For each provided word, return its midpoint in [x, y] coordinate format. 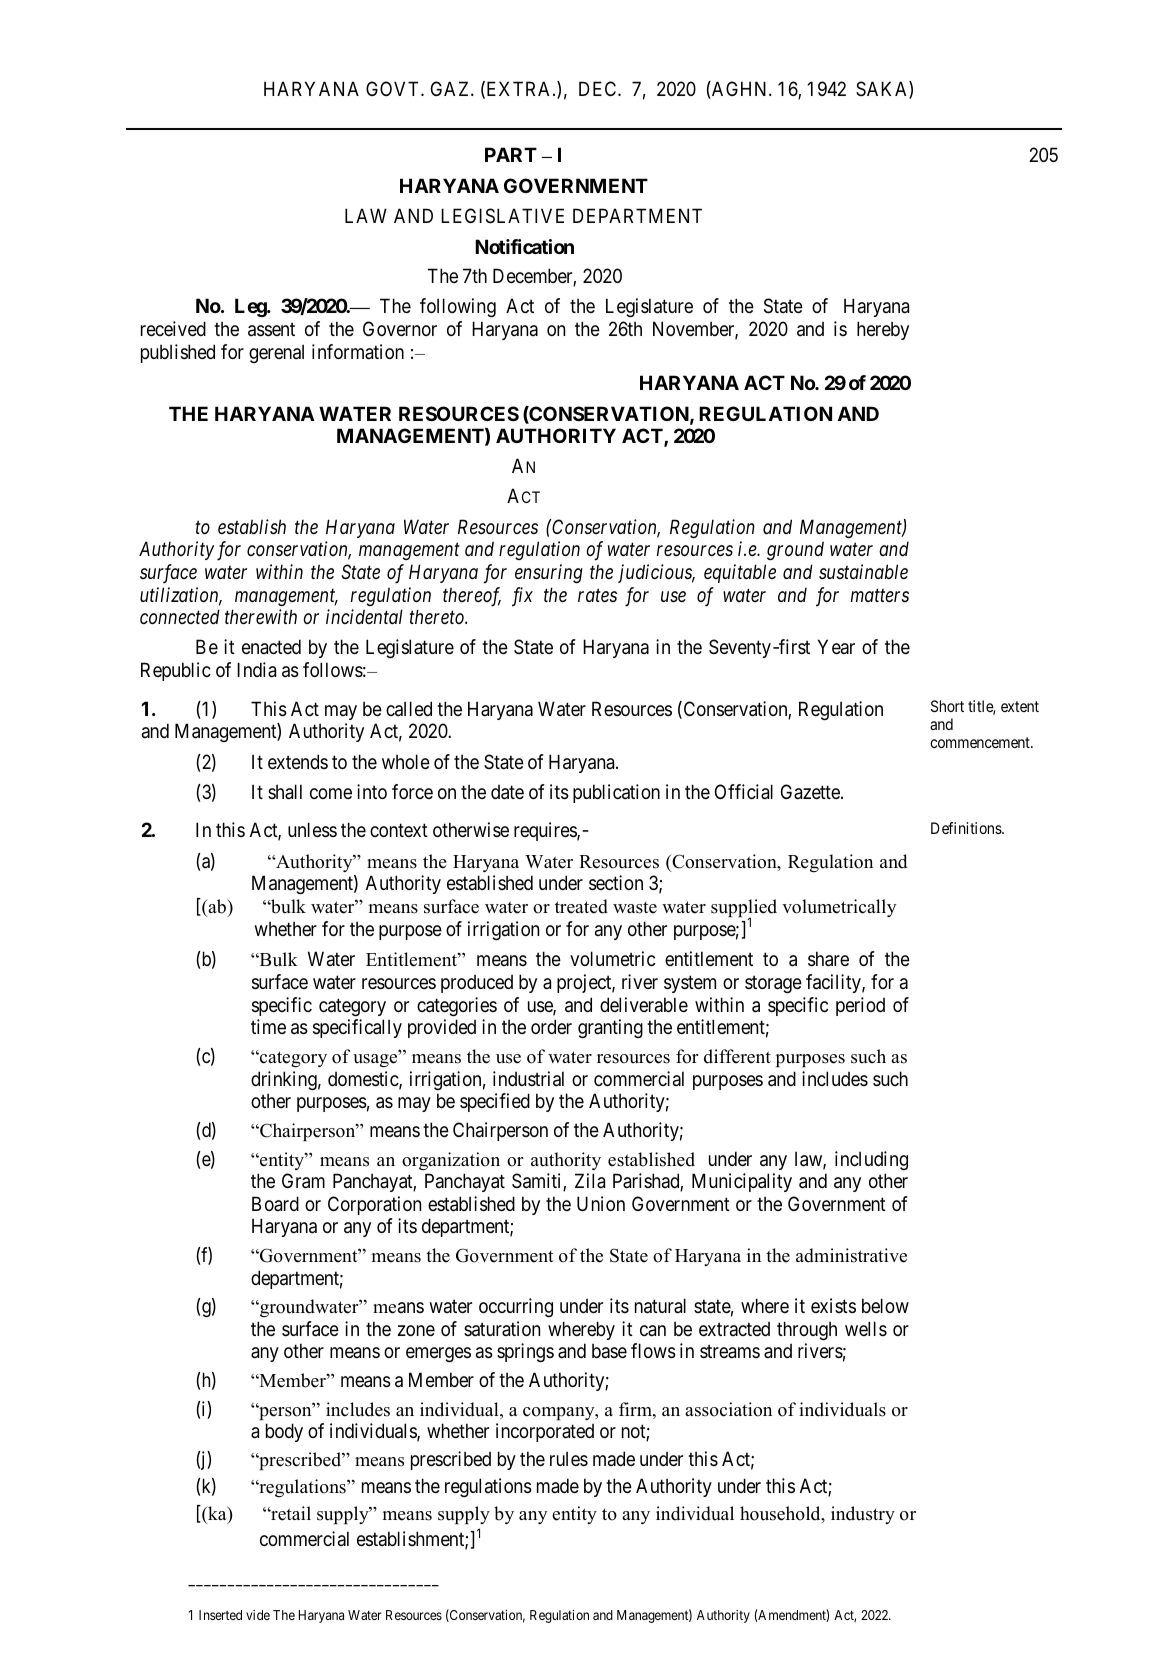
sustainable [863, 571]
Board [275, 1204]
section [616, 883]
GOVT [394, 88]
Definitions [967, 828]
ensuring [549, 573]
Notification [524, 246]
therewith [261, 617]
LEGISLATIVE [502, 216]
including [871, 1160]
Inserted [220, 1615]
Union [601, 1203]
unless [312, 830]
